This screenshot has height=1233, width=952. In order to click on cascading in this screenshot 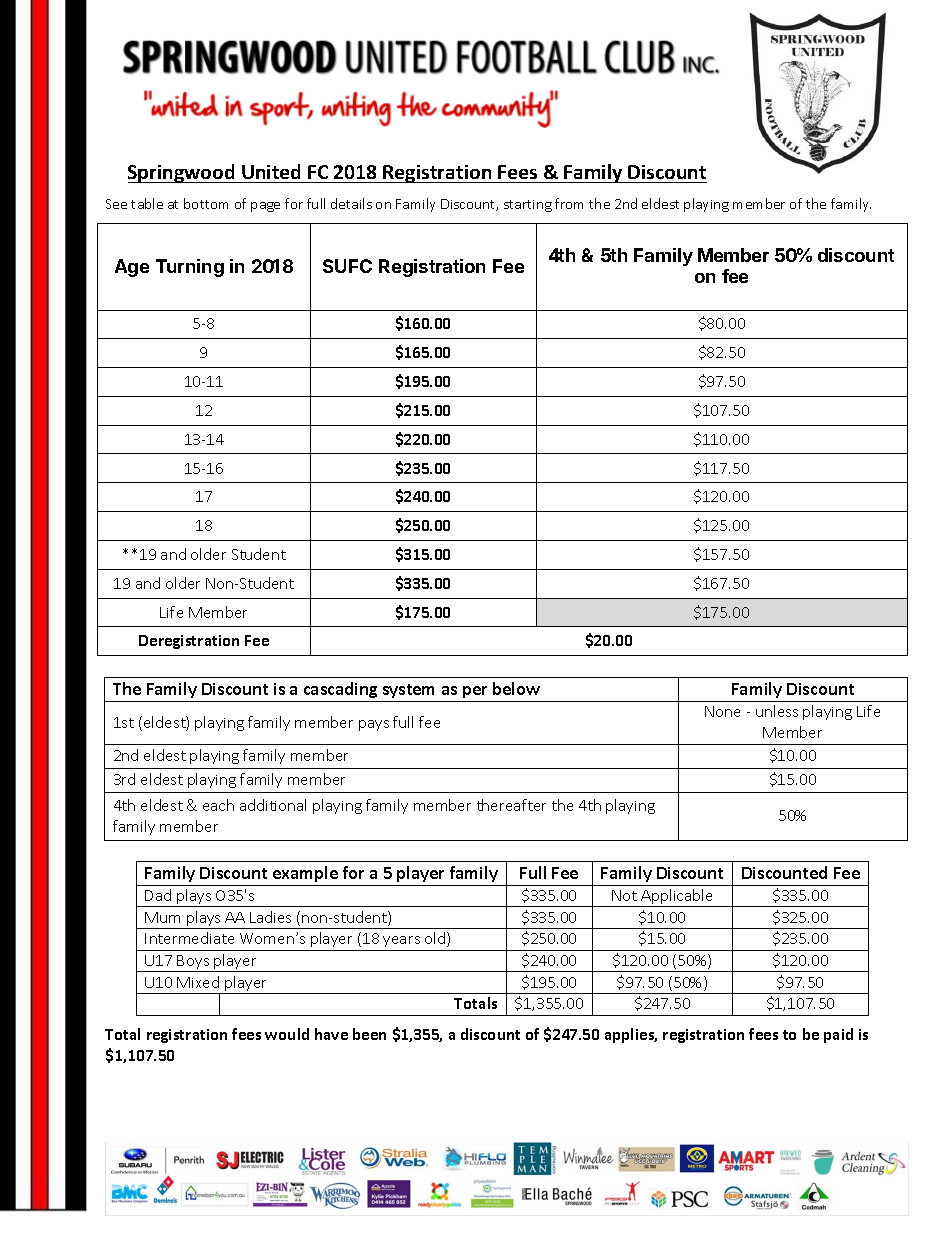, I will do `click(340, 690)`.
